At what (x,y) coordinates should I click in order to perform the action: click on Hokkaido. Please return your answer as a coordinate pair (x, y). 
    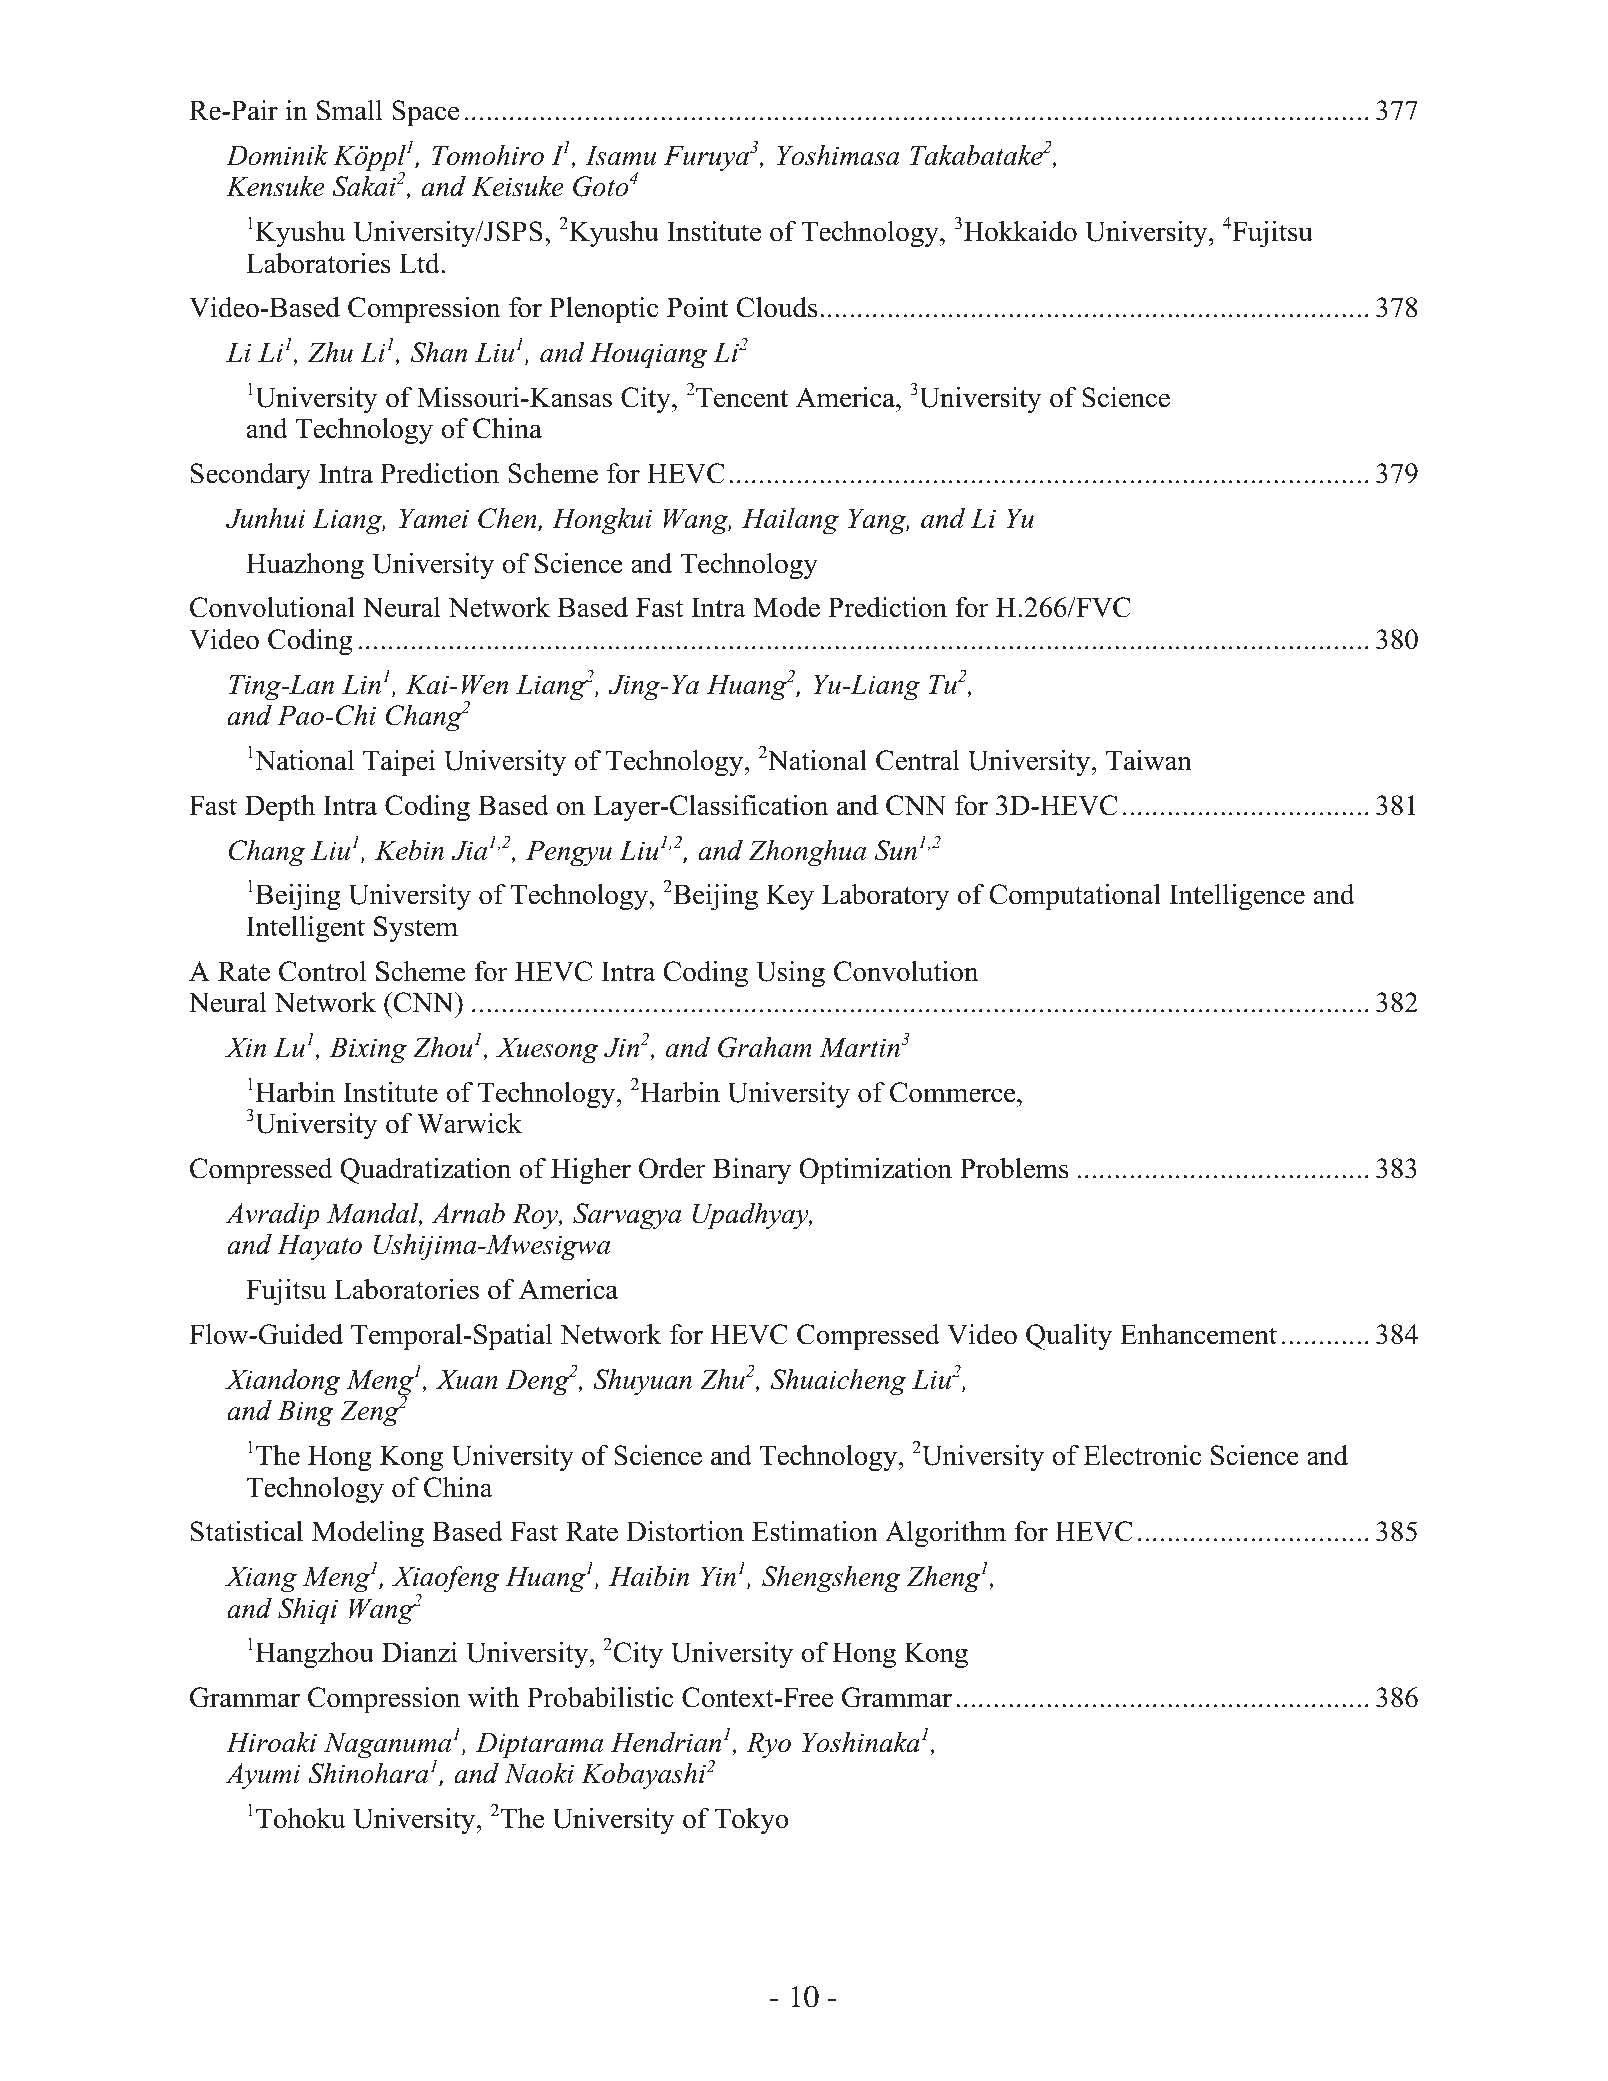
    Looking at the image, I should click on (1020, 231).
